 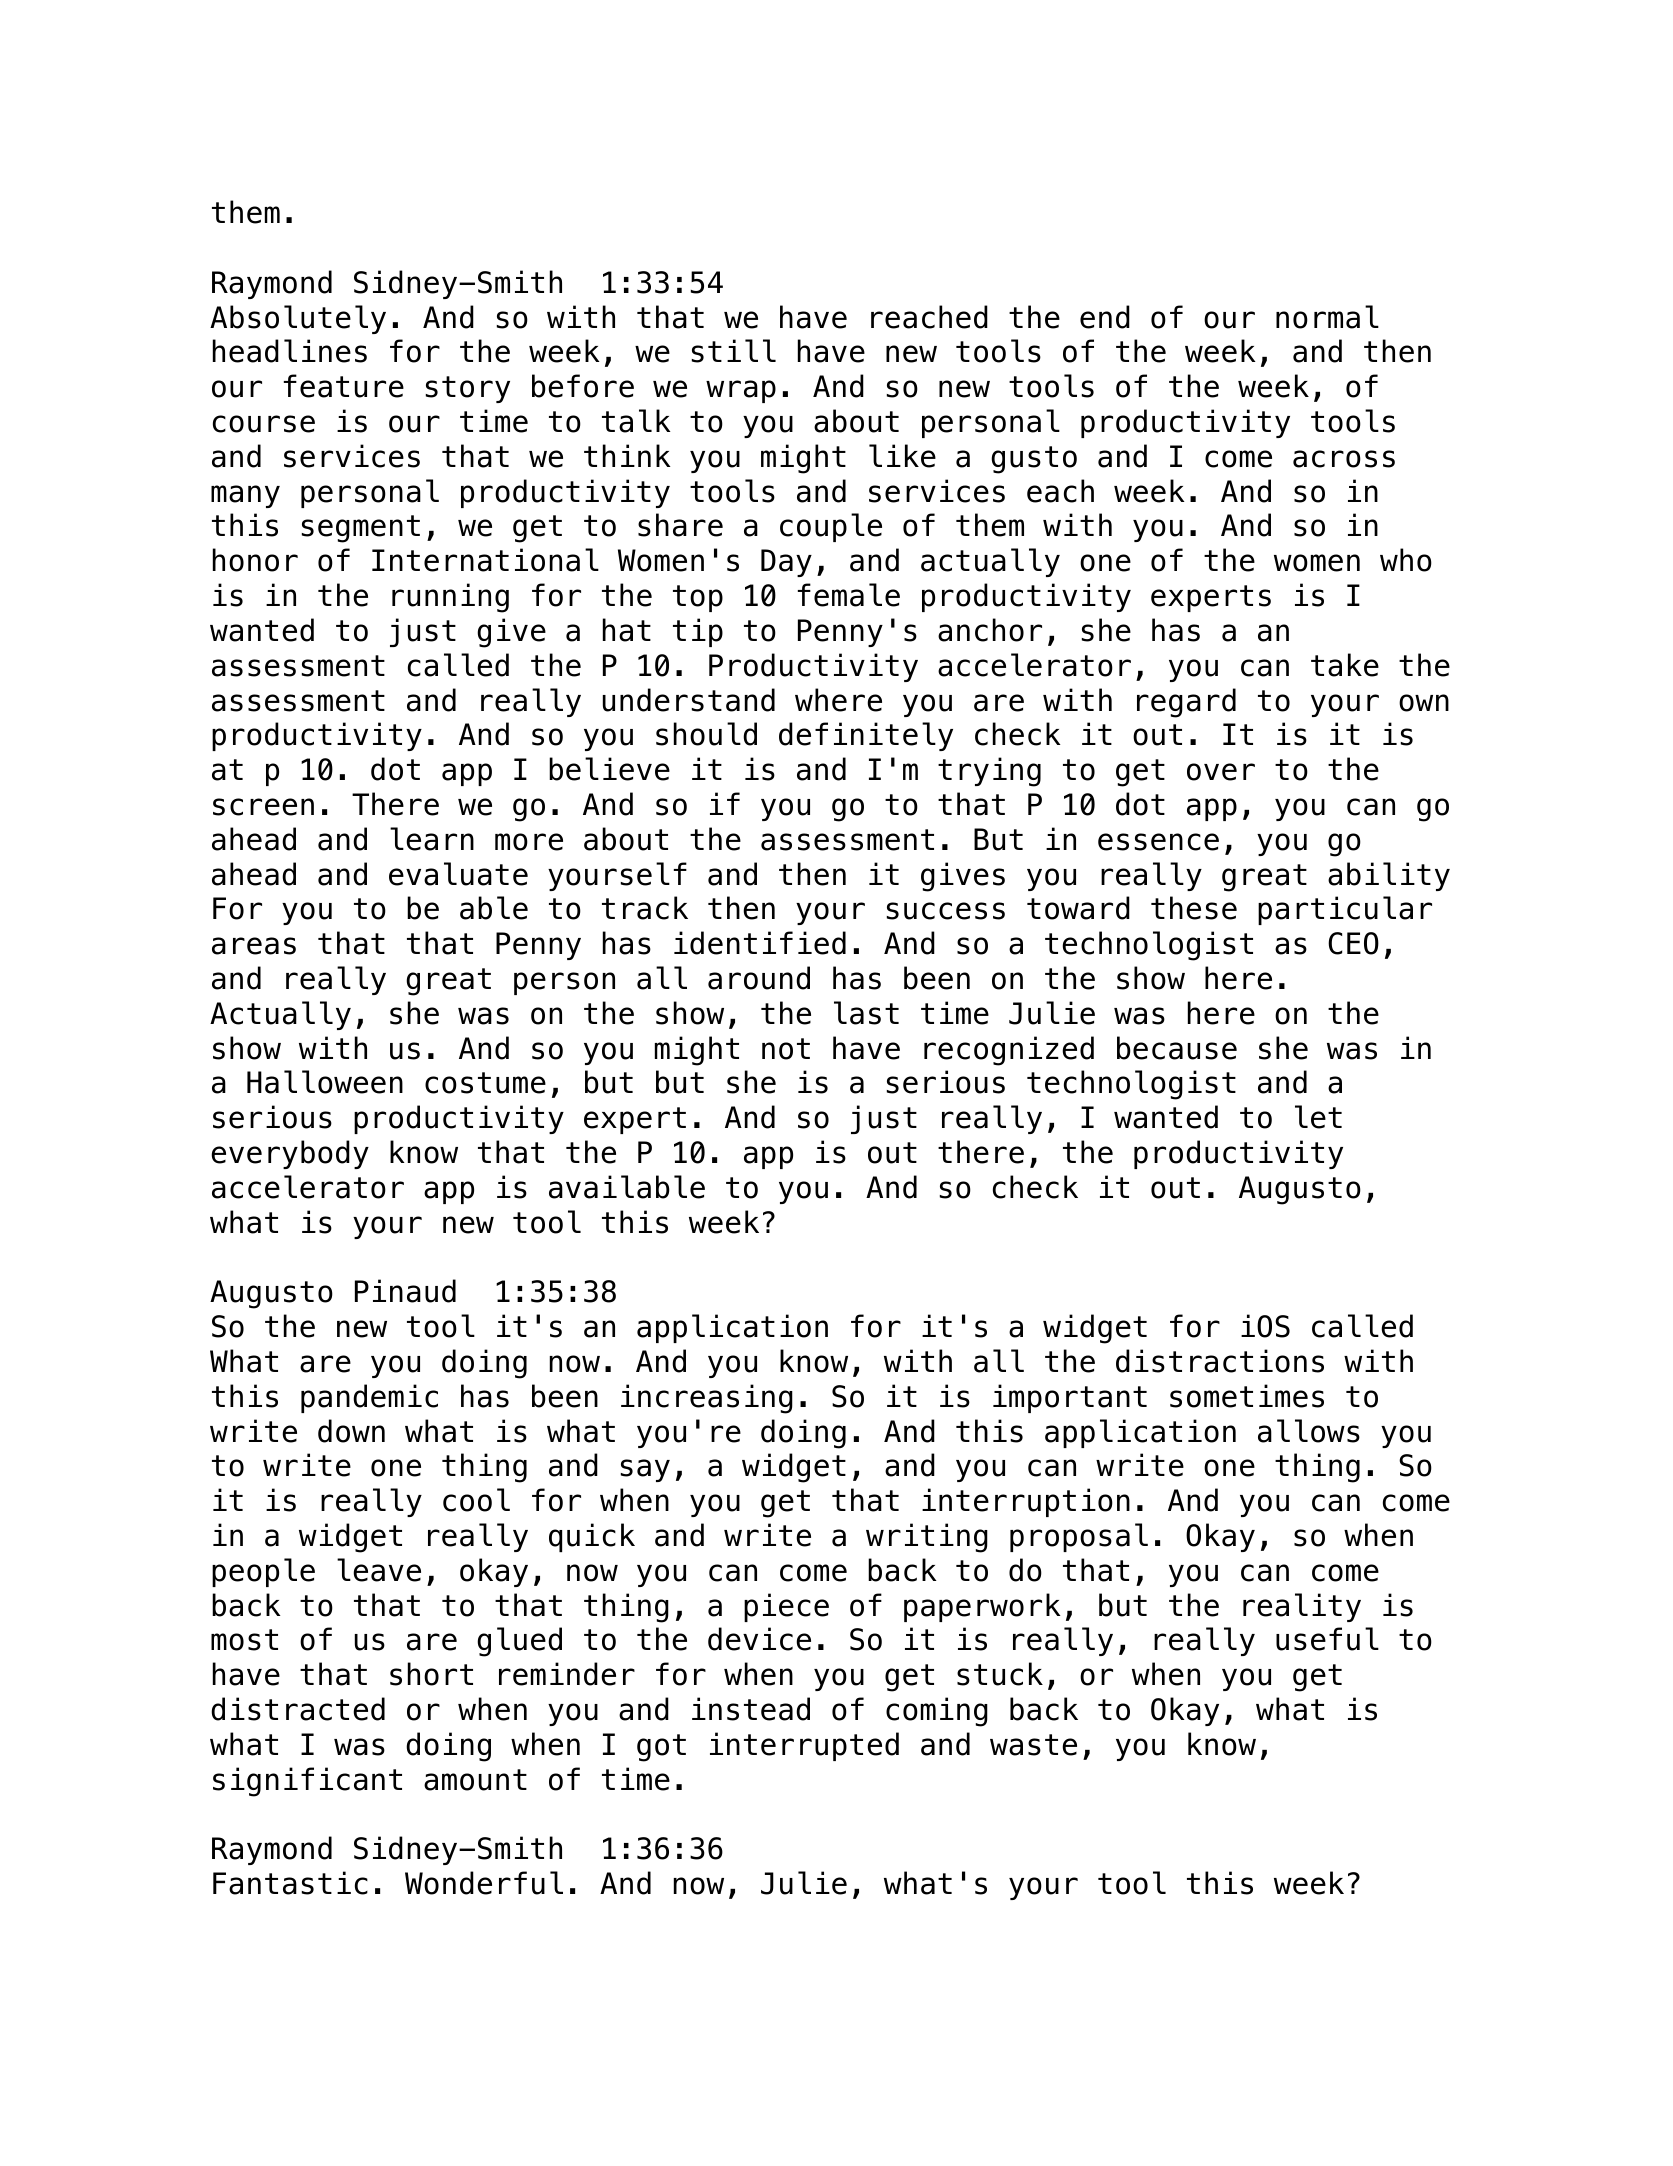 I want to click on increasing, so click(x=707, y=1399).
